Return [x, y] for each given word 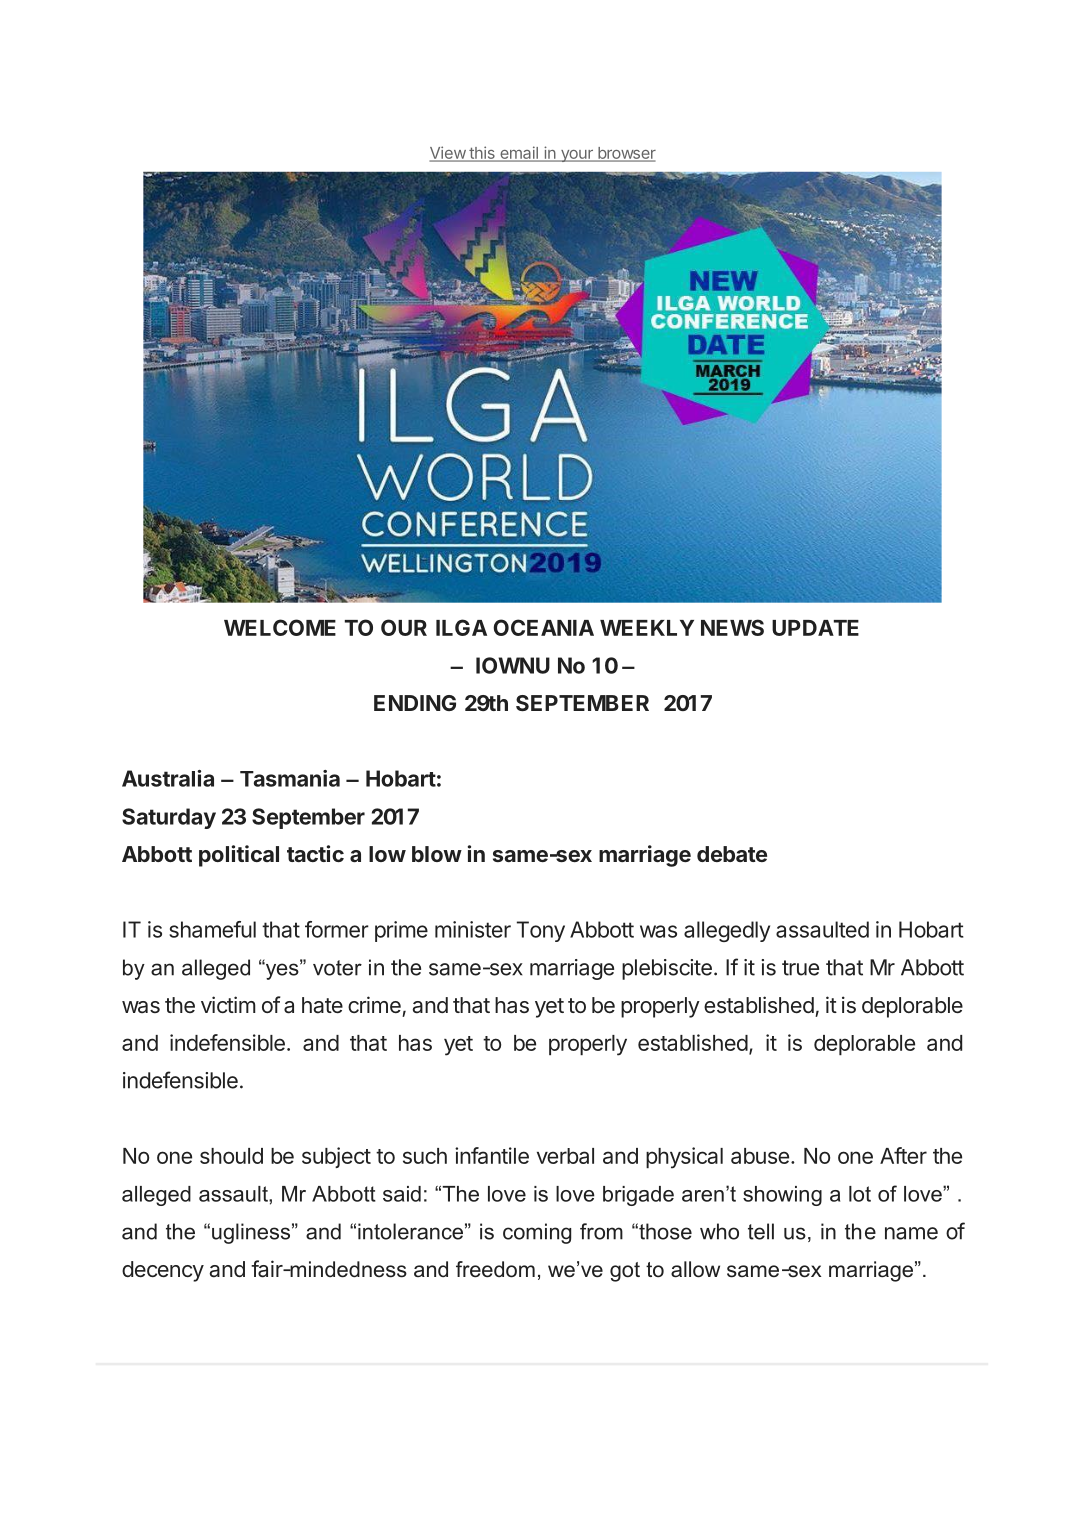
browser [626, 154]
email [519, 153]
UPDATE [815, 628]
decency [163, 1271]
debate [732, 854]
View [448, 153]
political [239, 856]
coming [537, 1233]
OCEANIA [543, 627]
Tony [541, 931]
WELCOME [280, 627]
